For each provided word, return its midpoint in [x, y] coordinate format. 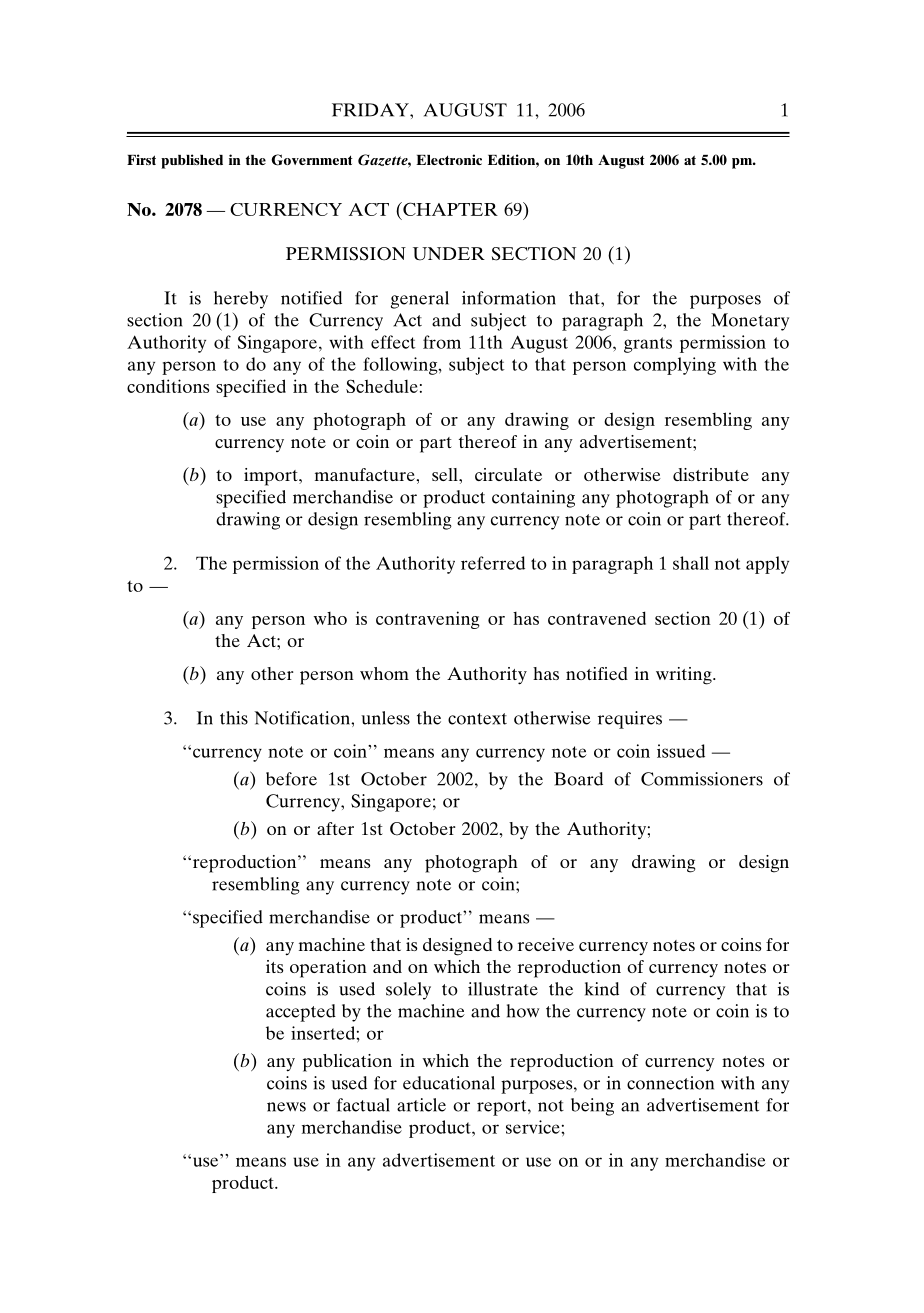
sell [446, 474]
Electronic [449, 159]
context [477, 719]
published [192, 161]
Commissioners [702, 779]
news [286, 1107]
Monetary [750, 322]
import [272, 477]
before [291, 779]
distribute [711, 474]
